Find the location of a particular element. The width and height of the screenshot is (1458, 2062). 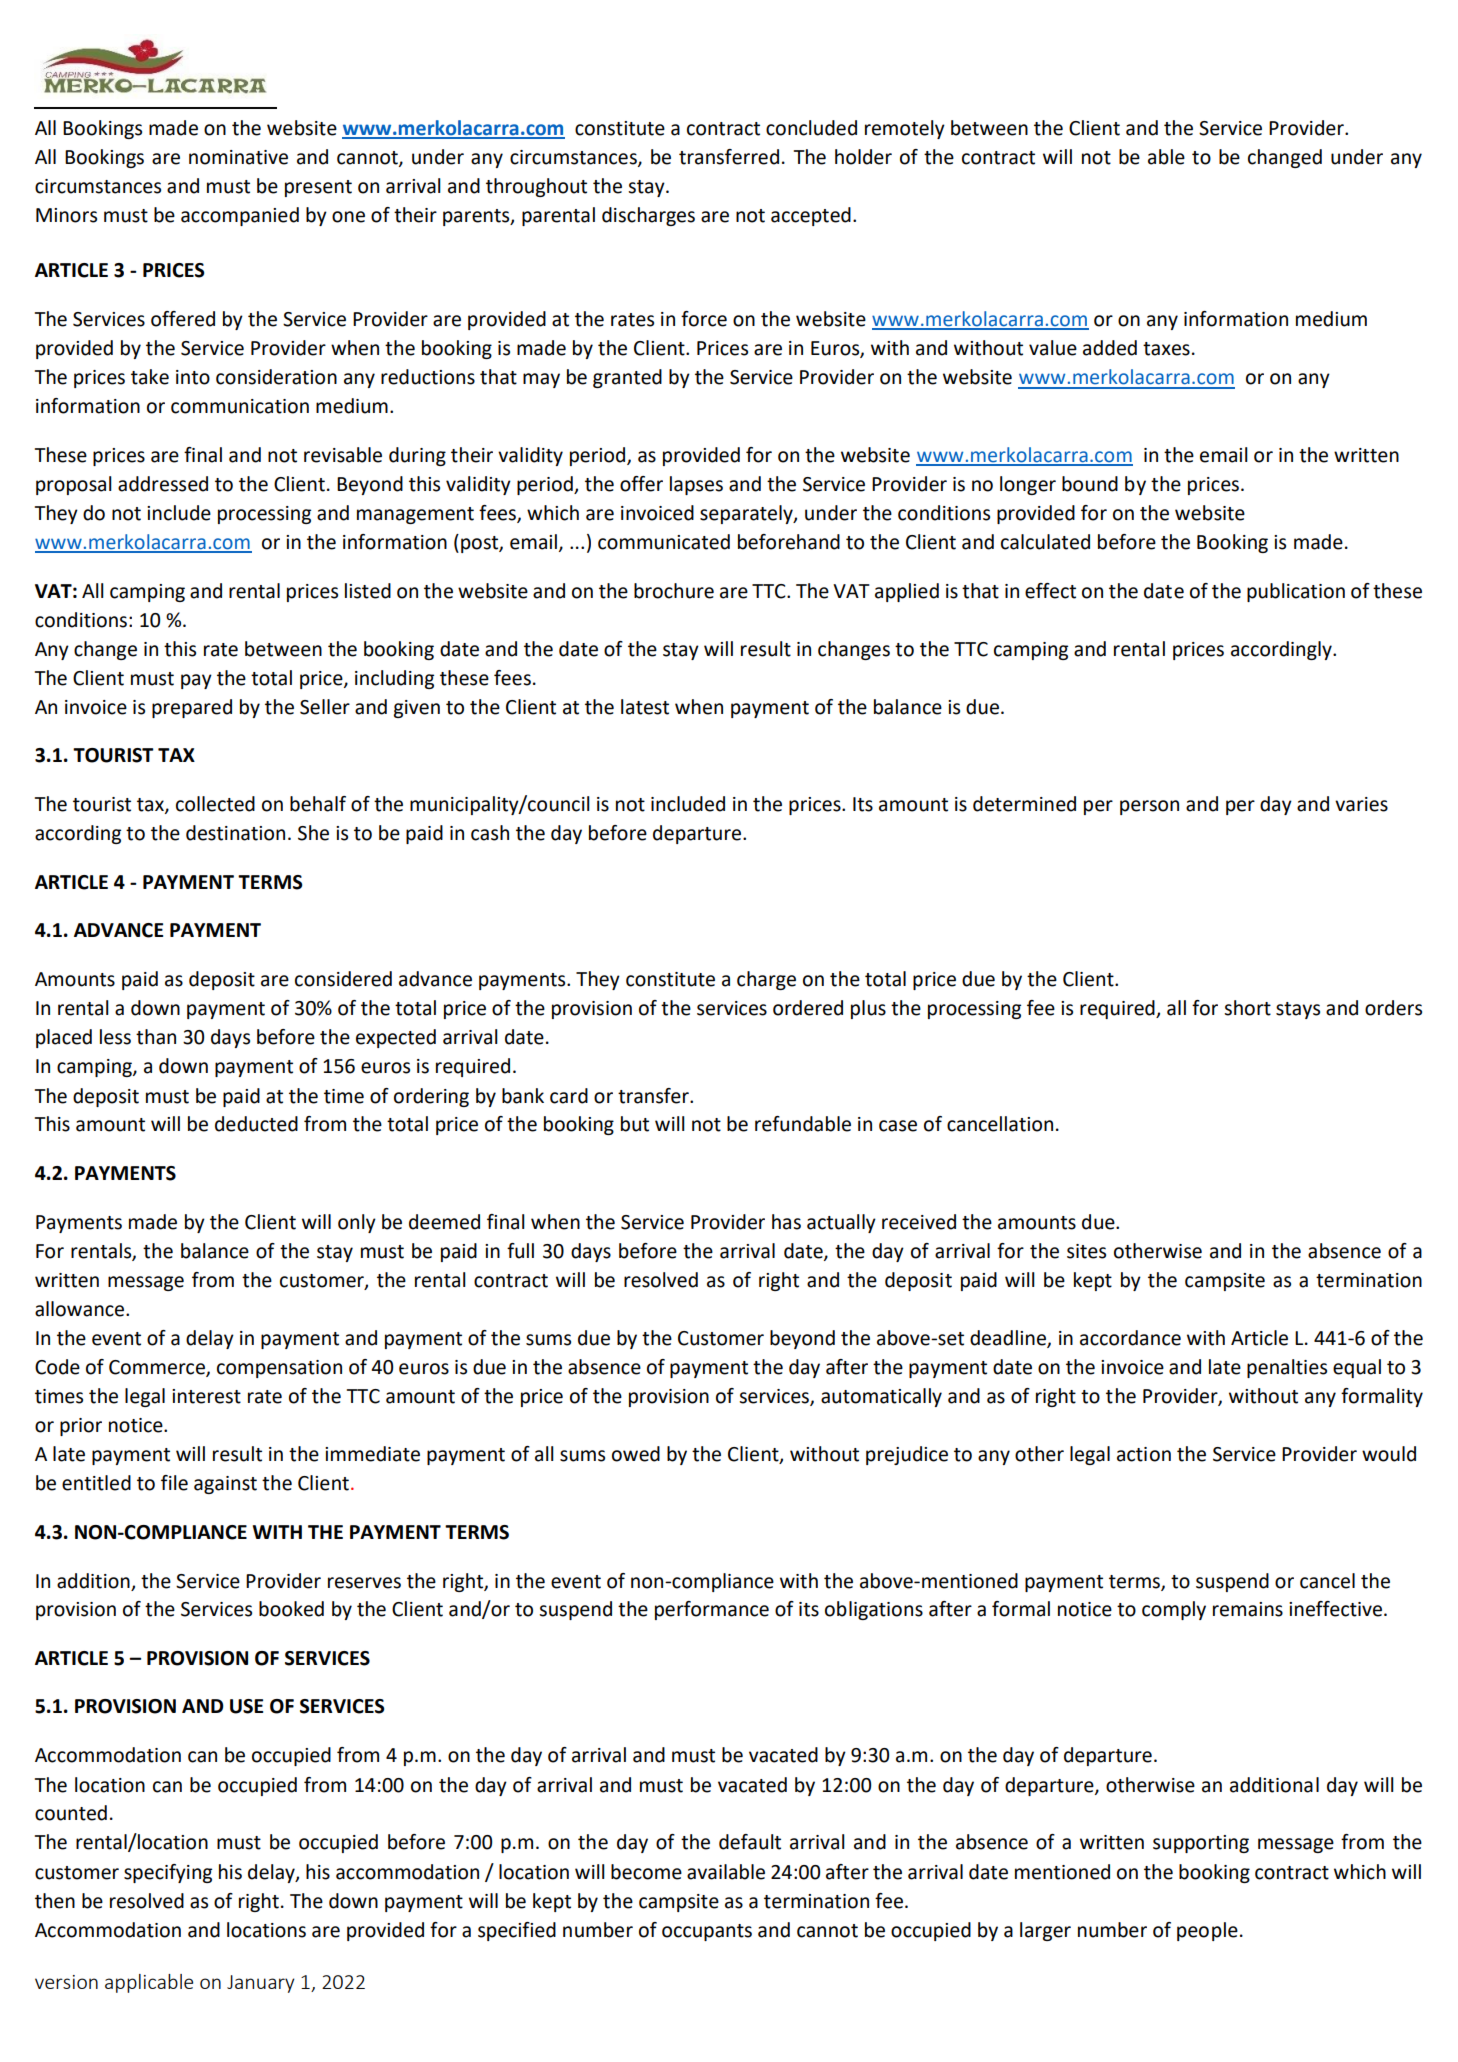

than is located at coordinates (156, 1037).
